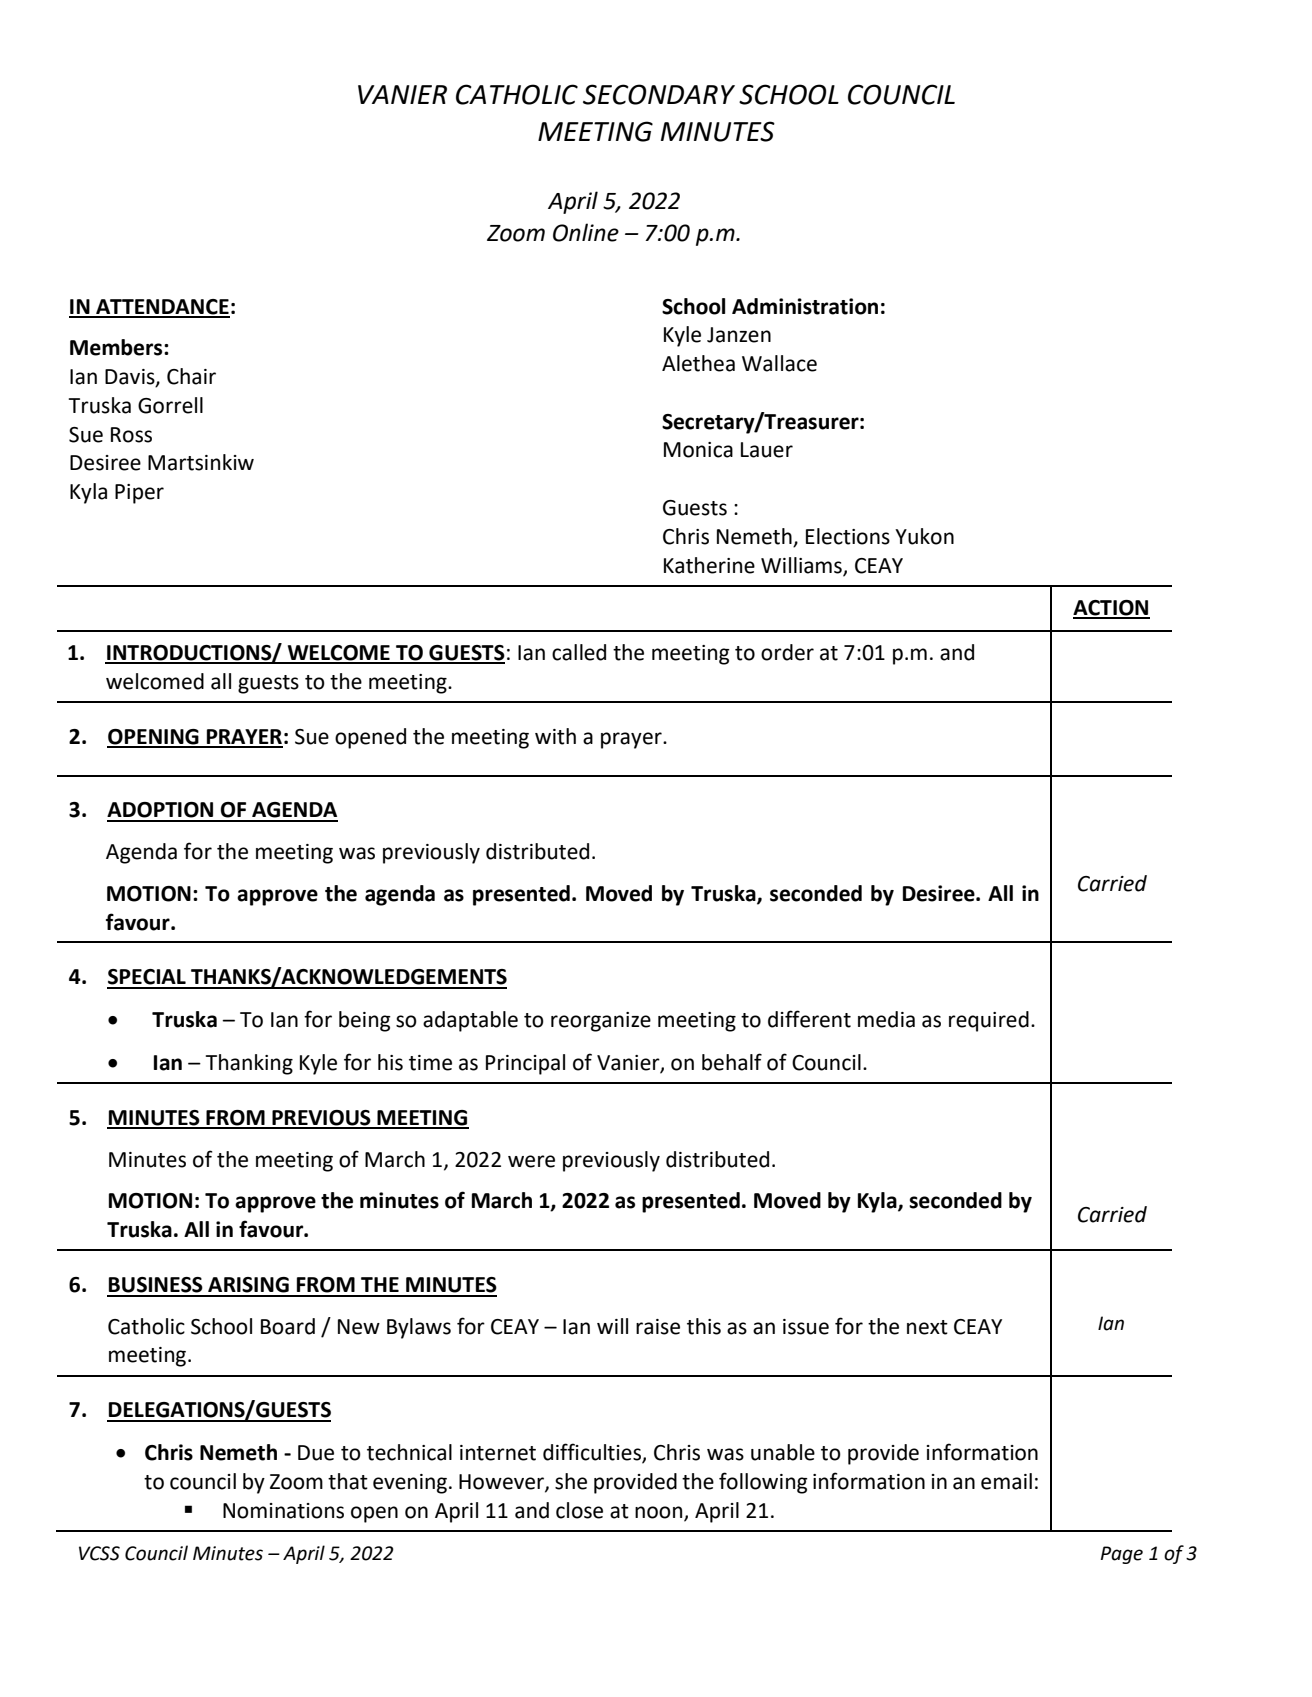 This image has width=1312, height=1697. I want to click on Thanking, so click(249, 1064).
